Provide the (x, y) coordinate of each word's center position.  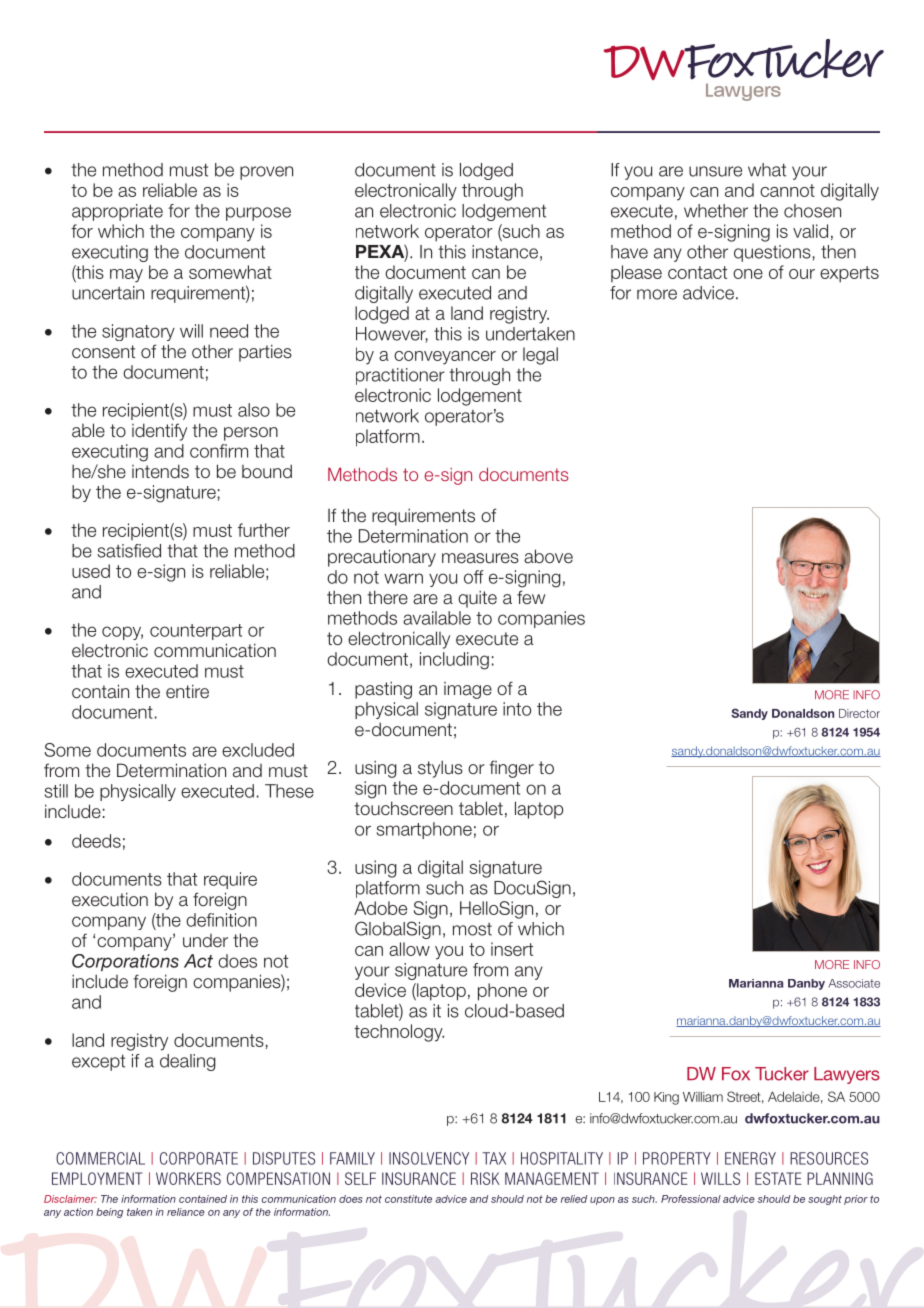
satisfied (129, 551)
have (629, 252)
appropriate (117, 212)
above (548, 556)
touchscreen (403, 808)
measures (480, 558)
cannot (787, 190)
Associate (854, 983)
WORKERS (188, 1178)
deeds (96, 841)
